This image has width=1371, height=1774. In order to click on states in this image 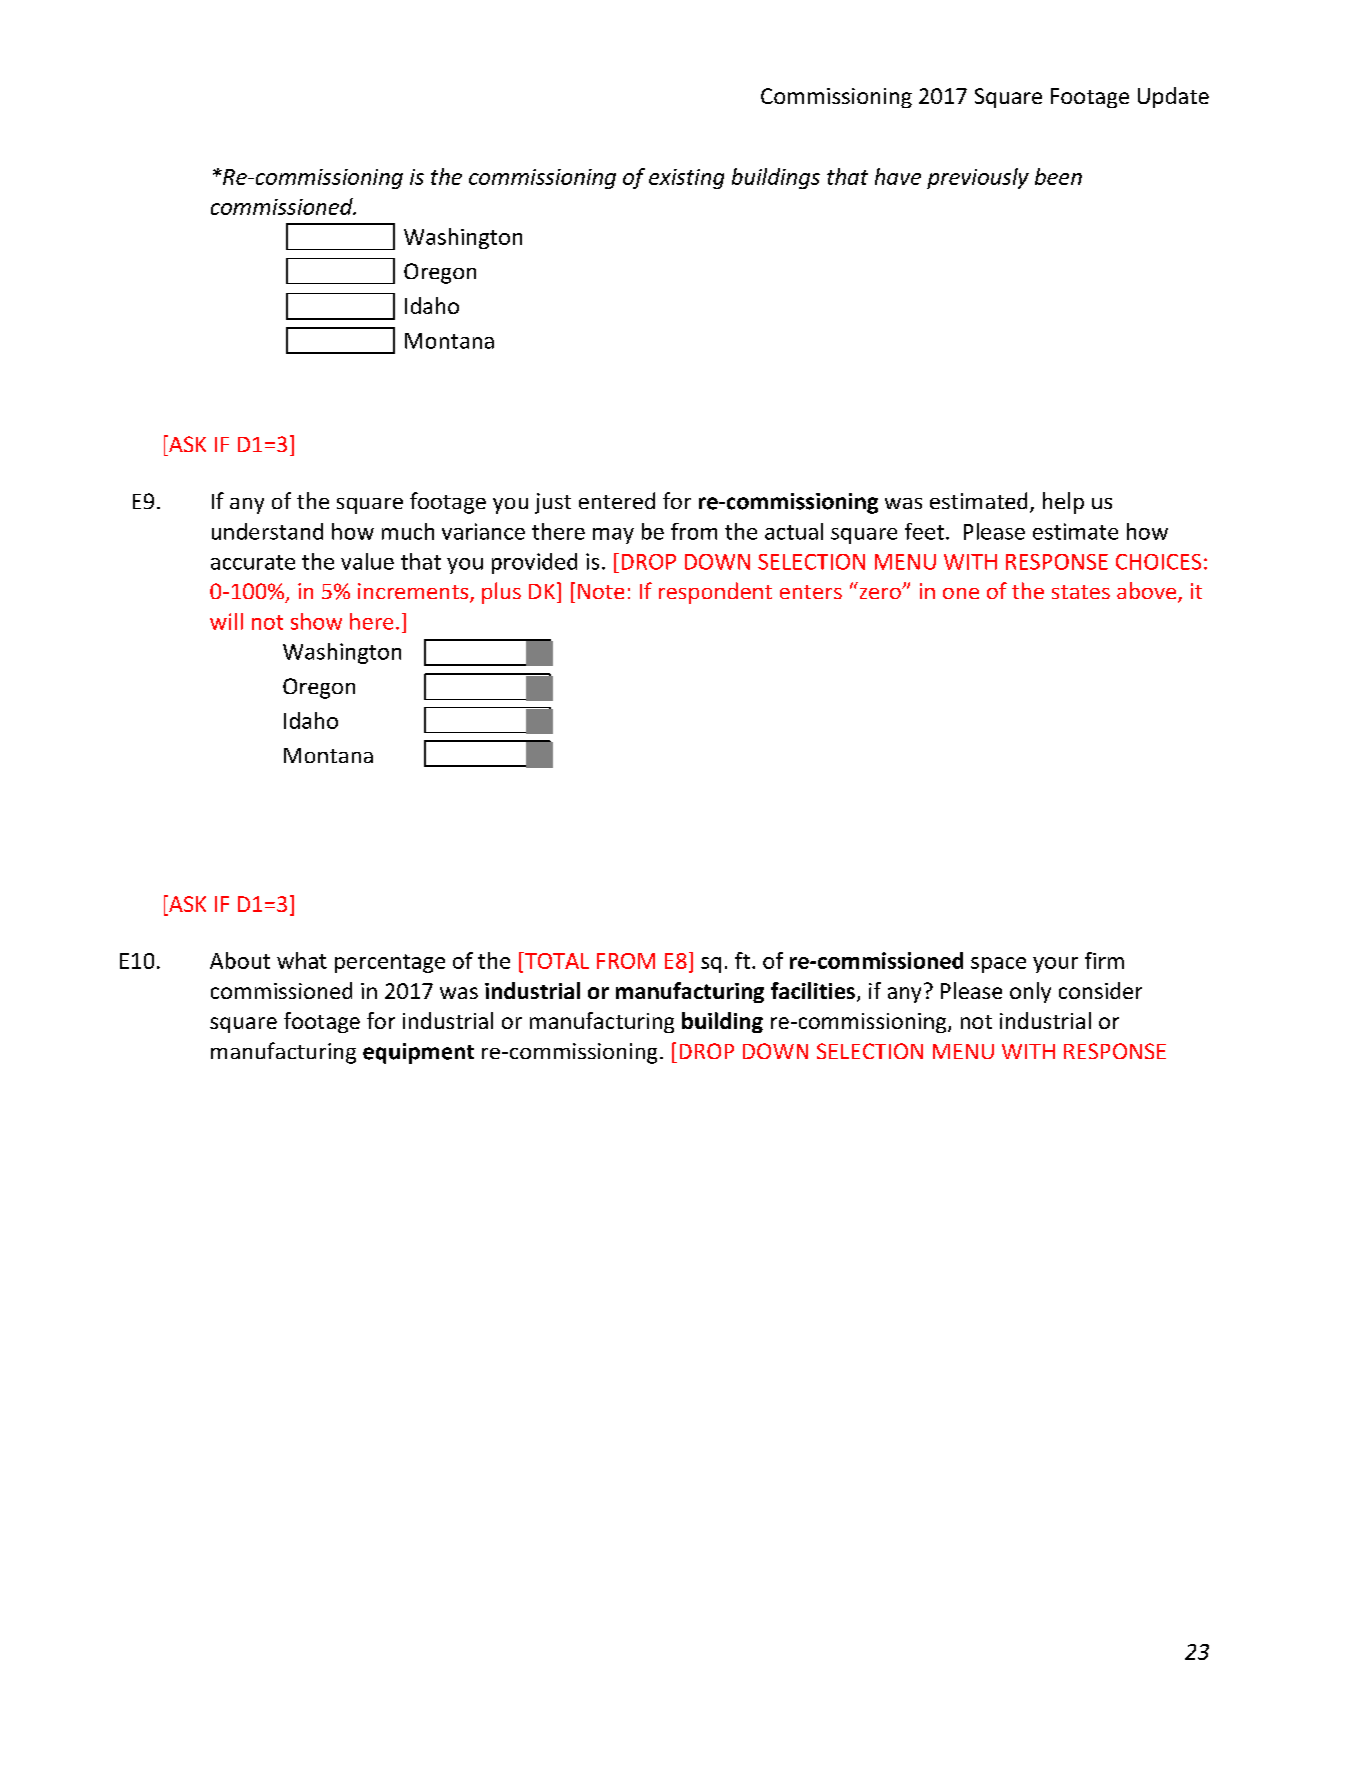, I will do `click(1081, 592)`.
